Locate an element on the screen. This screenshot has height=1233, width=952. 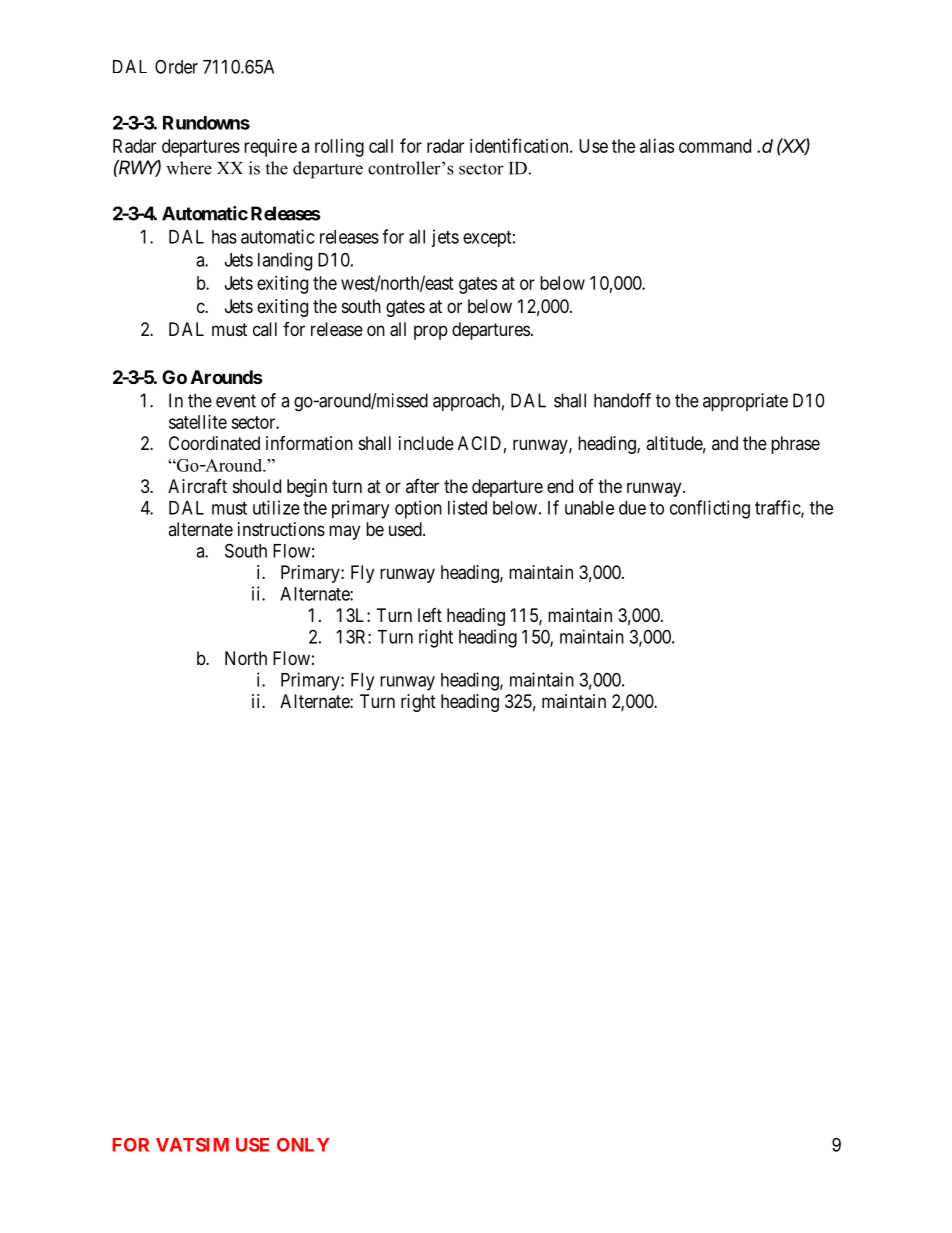
require is located at coordinates (270, 148).
